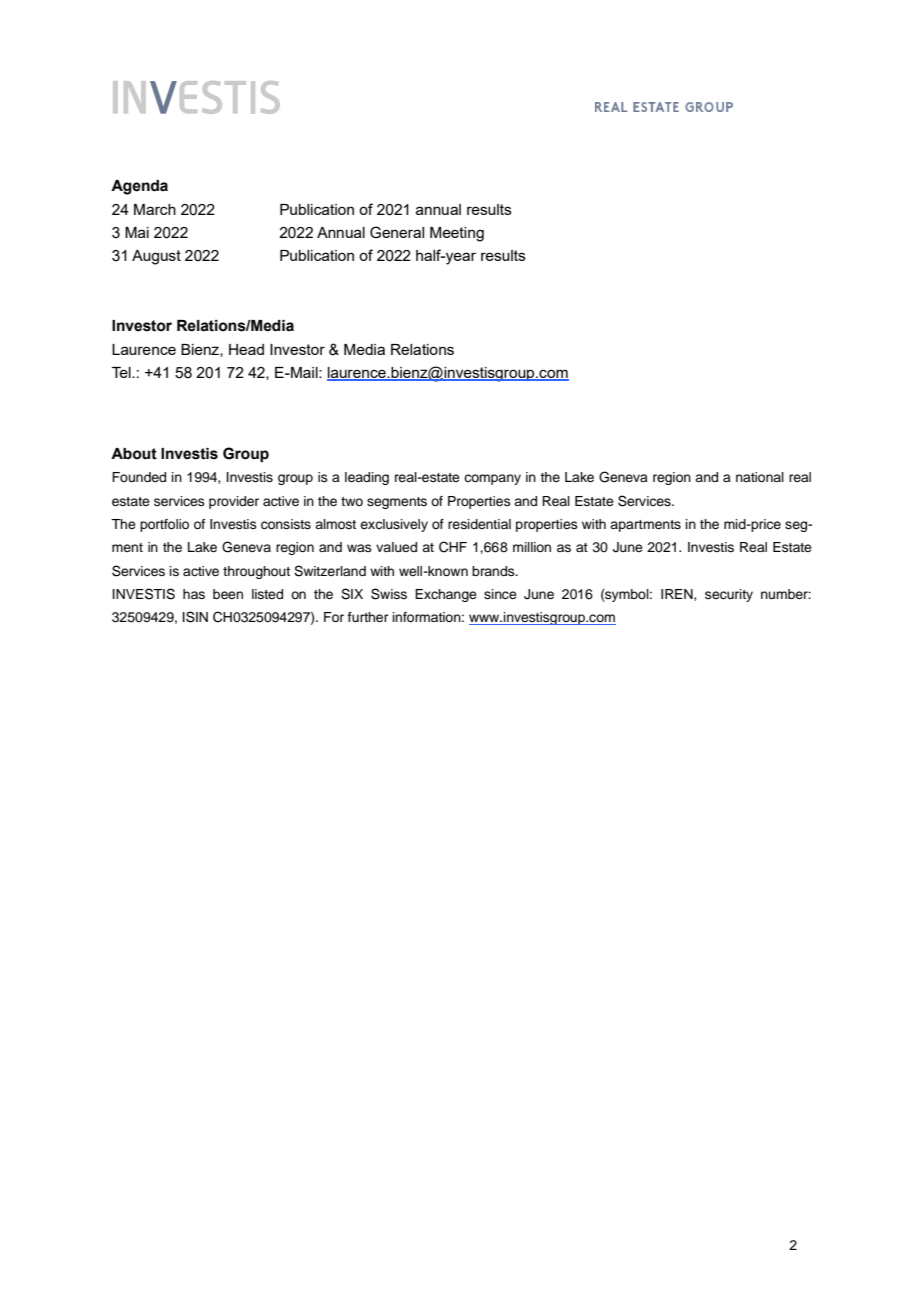 The image size is (924, 1308). Describe the element at coordinates (155, 209) in the image. I see `March` at that location.
